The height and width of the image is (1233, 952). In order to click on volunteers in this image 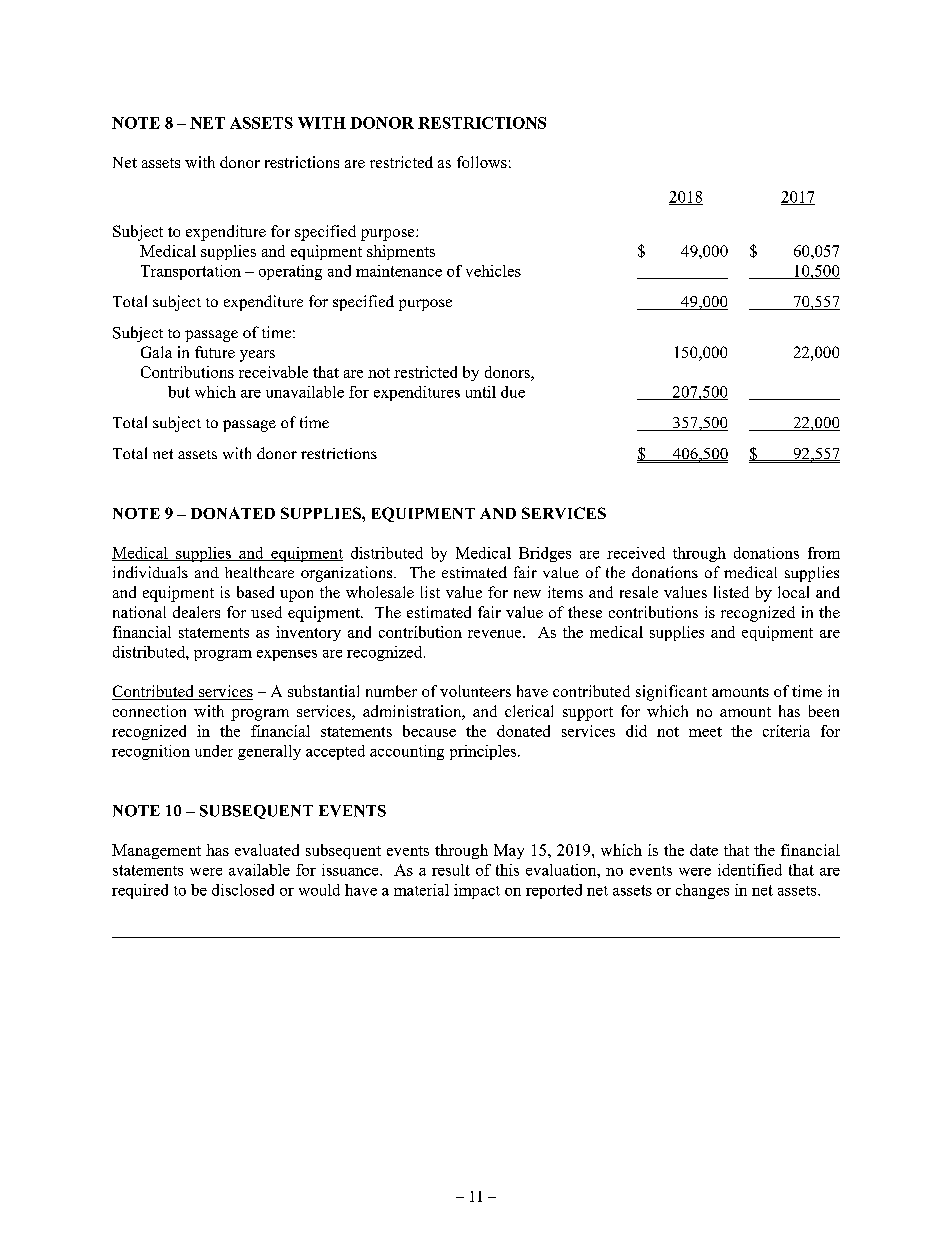, I will do `click(475, 691)`.
